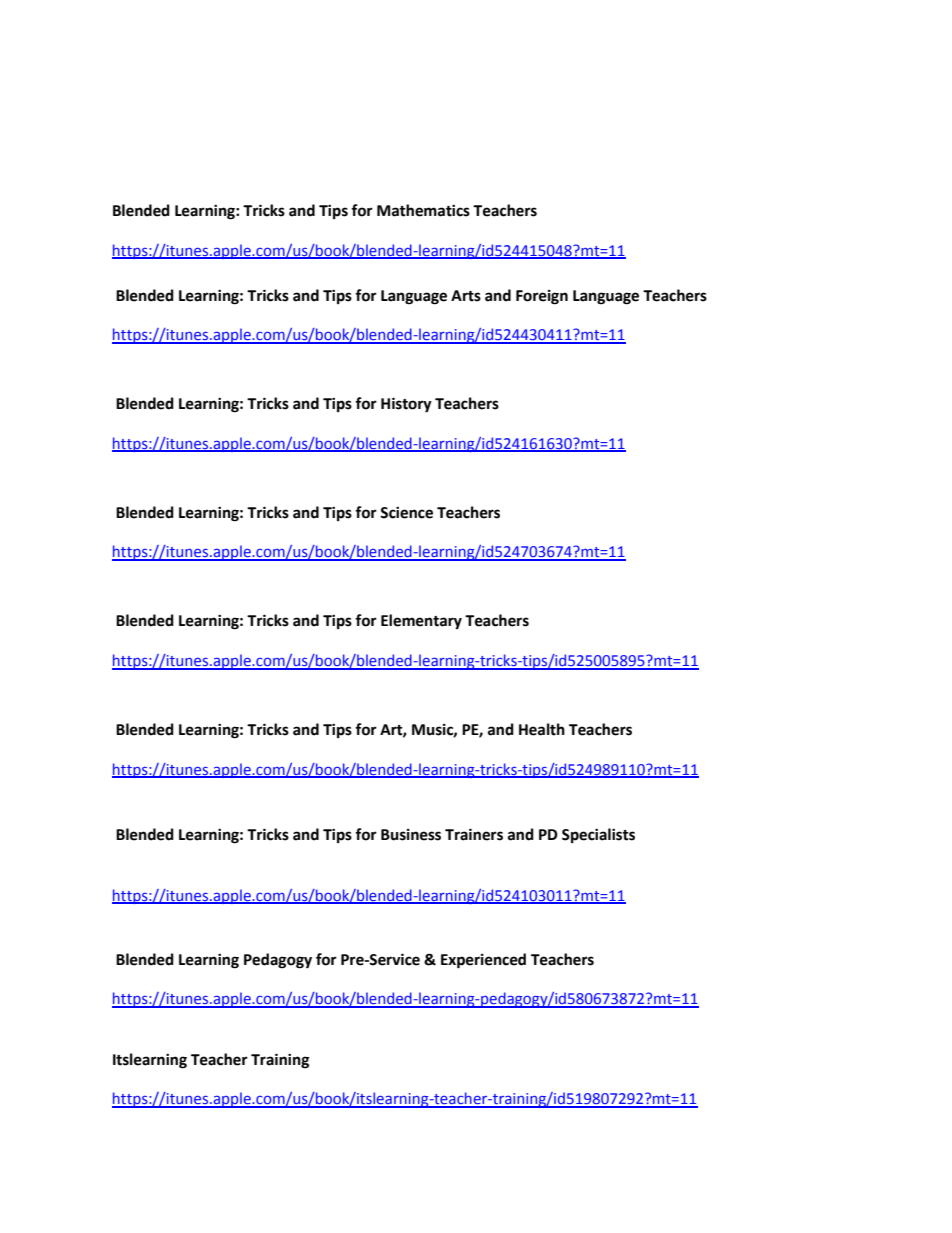  What do you see at coordinates (423, 210) in the page?
I see `Mathematics` at bounding box center [423, 210].
